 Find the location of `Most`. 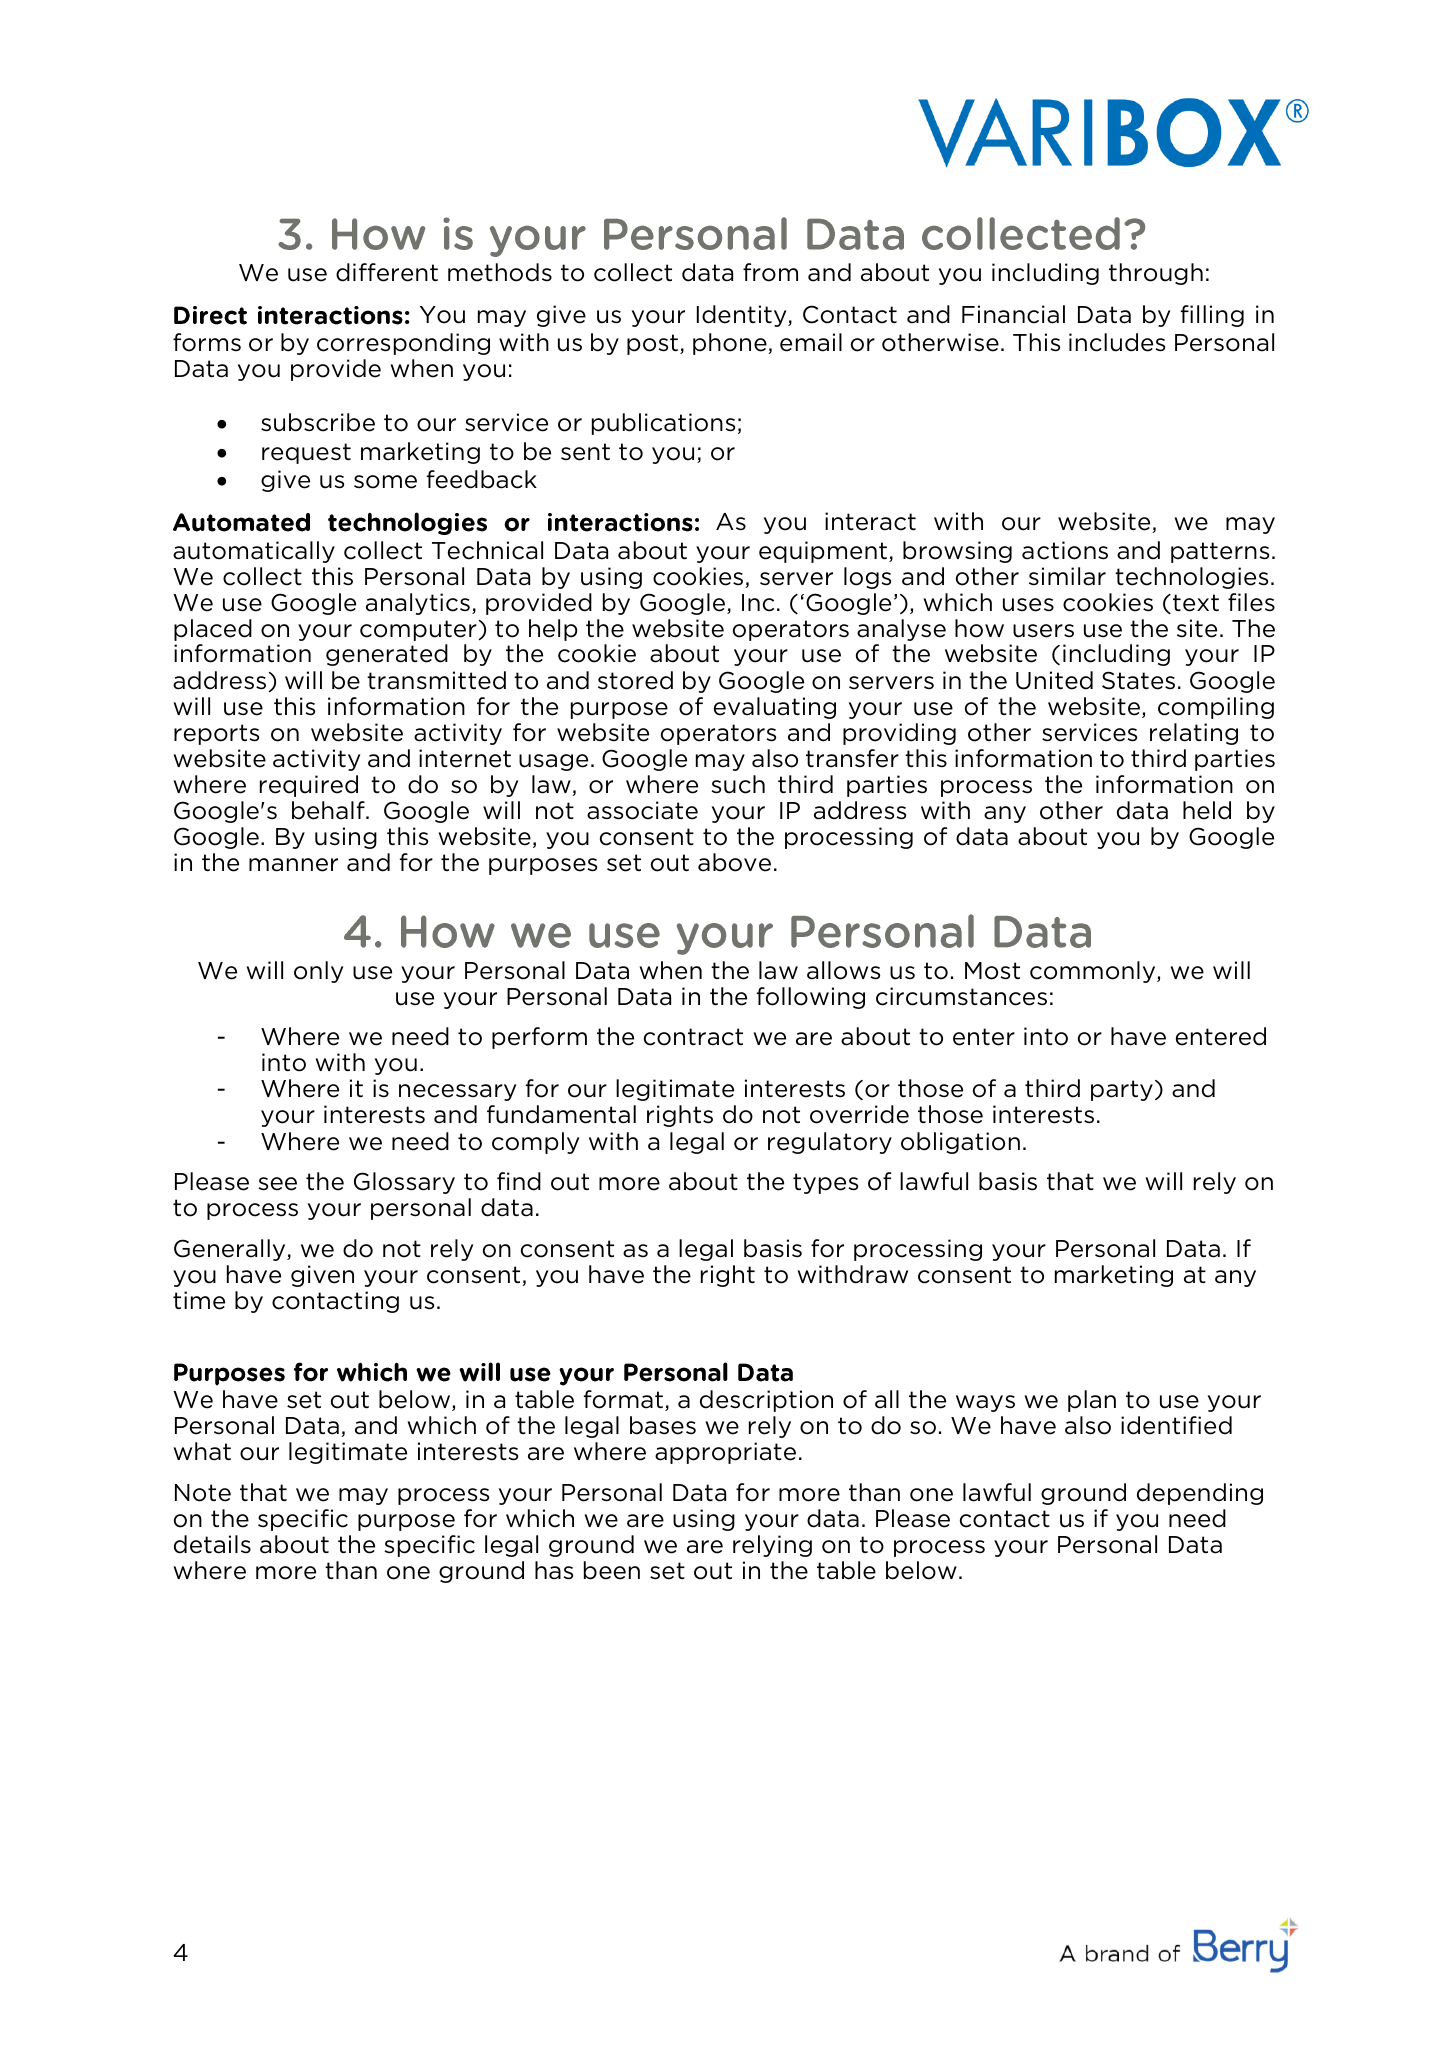

Most is located at coordinates (992, 971).
